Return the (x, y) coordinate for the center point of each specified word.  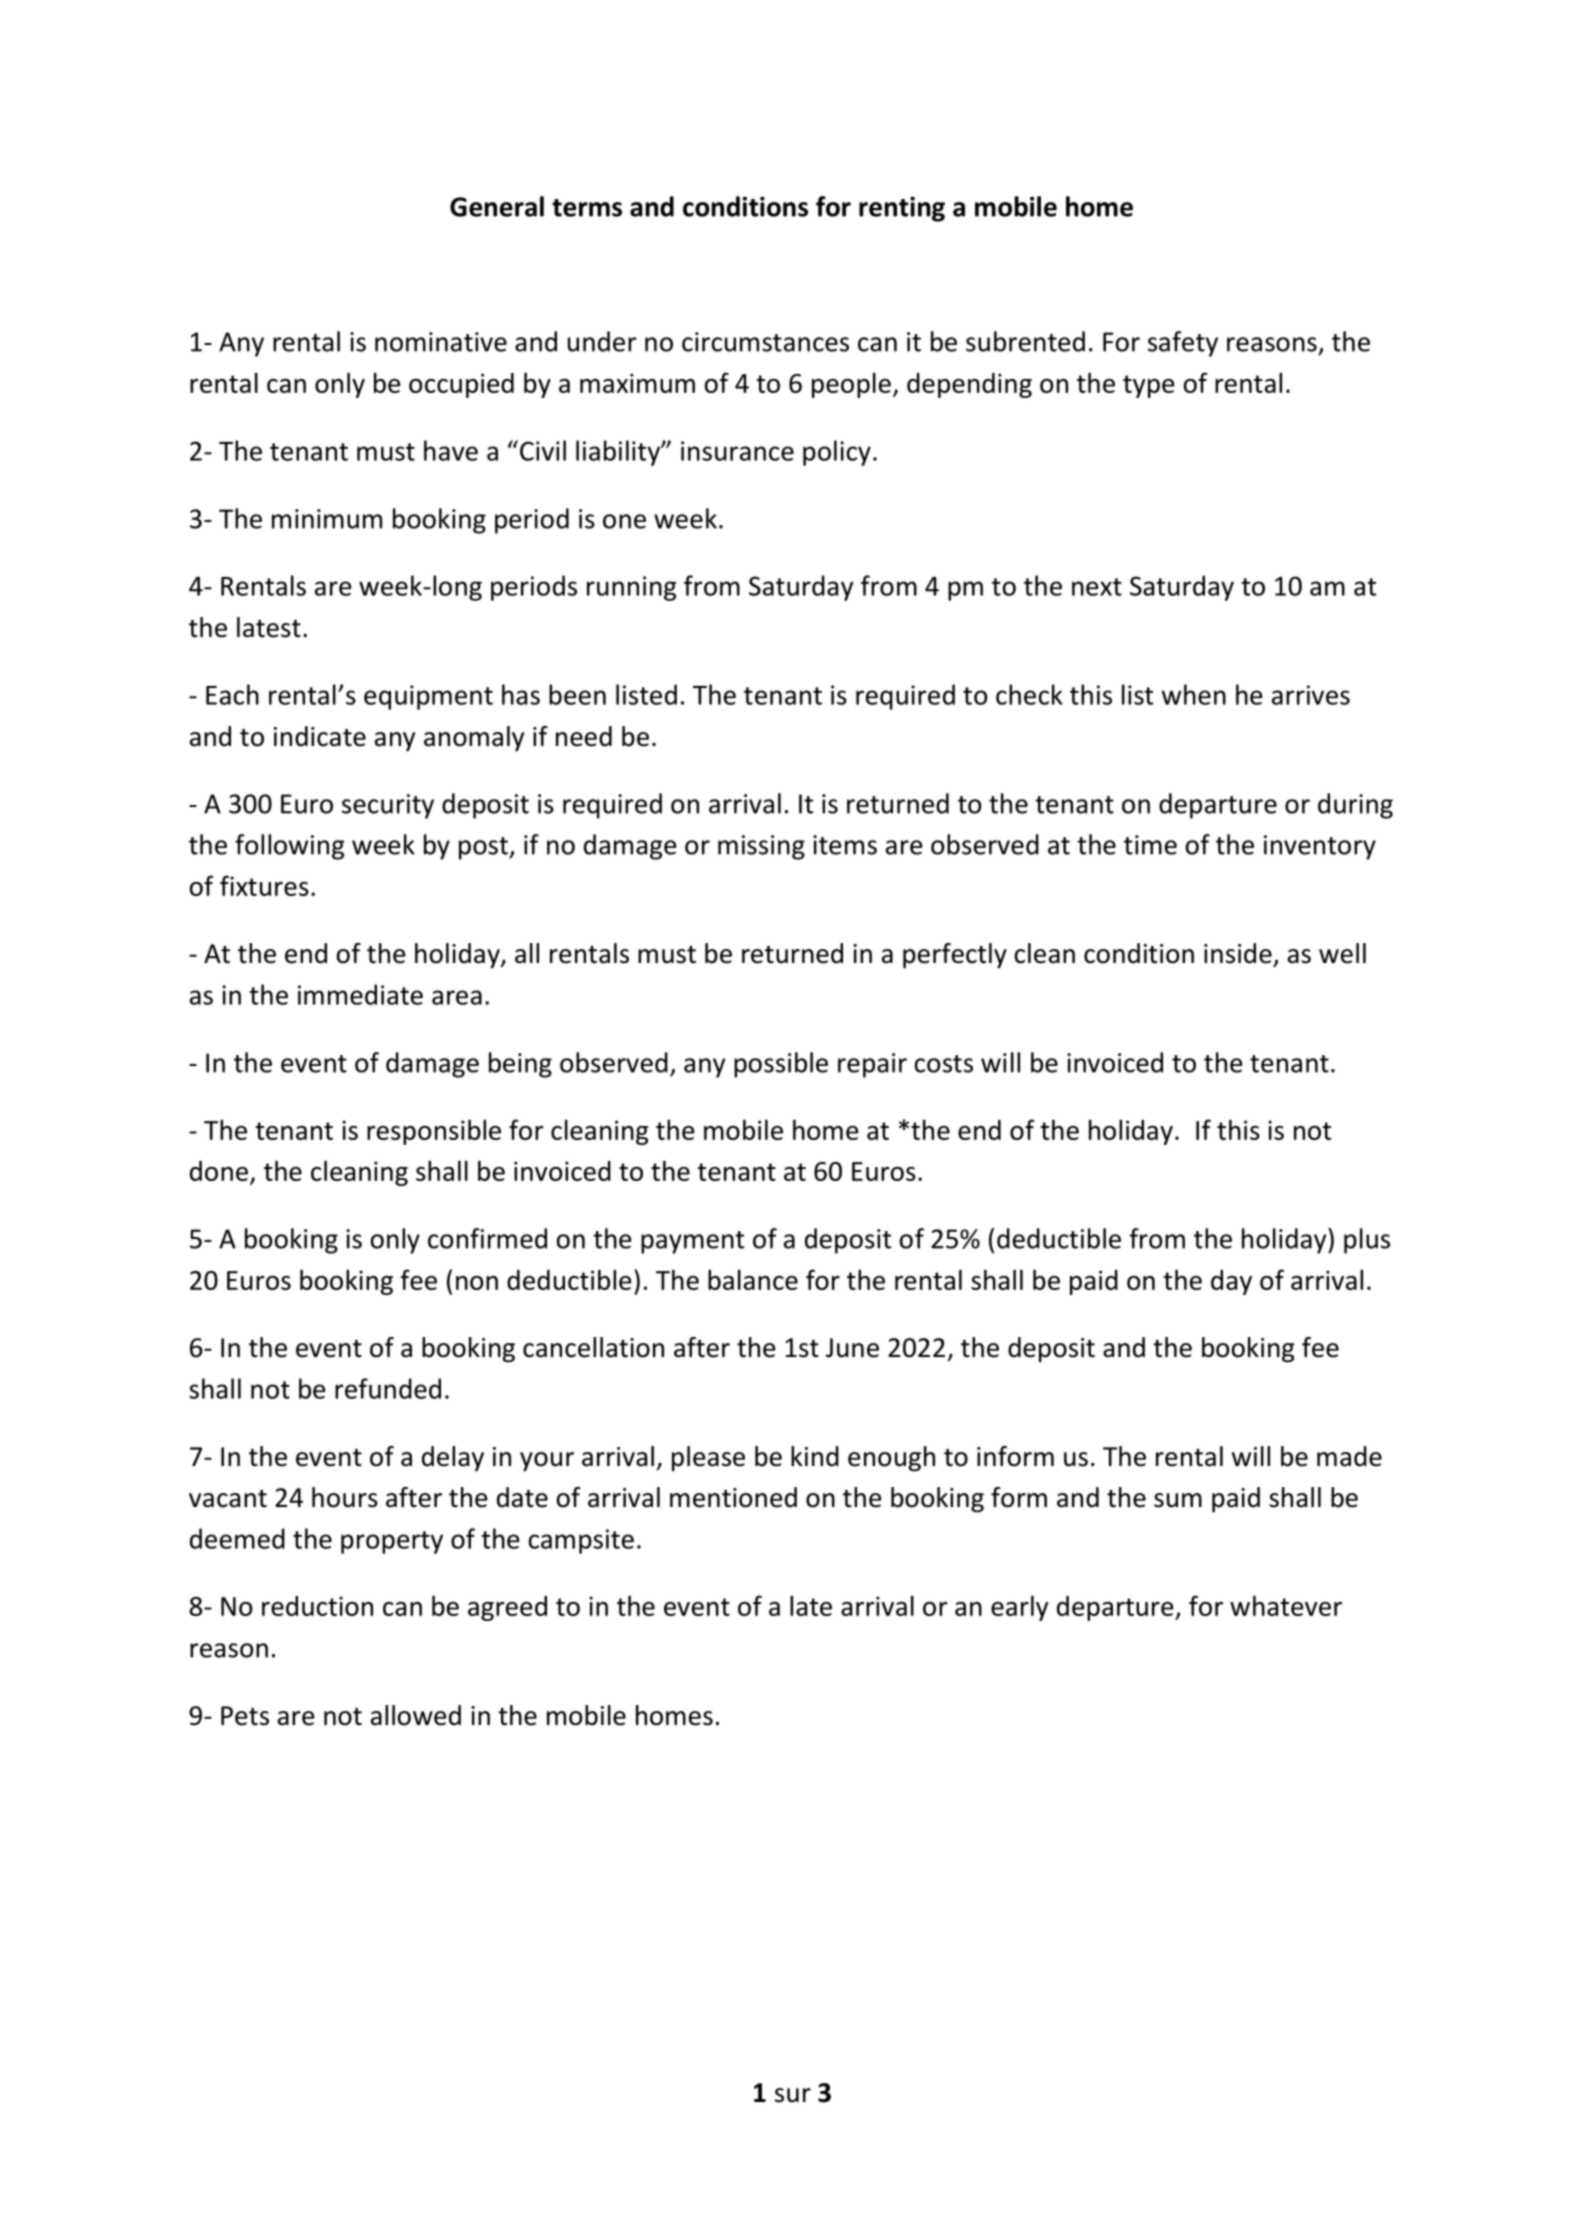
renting (902, 209)
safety (1183, 344)
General (497, 206)
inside (1238, 953)
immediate (360, 994)
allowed (416, 1715)
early (1019, 1608)
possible (781, 1065)
